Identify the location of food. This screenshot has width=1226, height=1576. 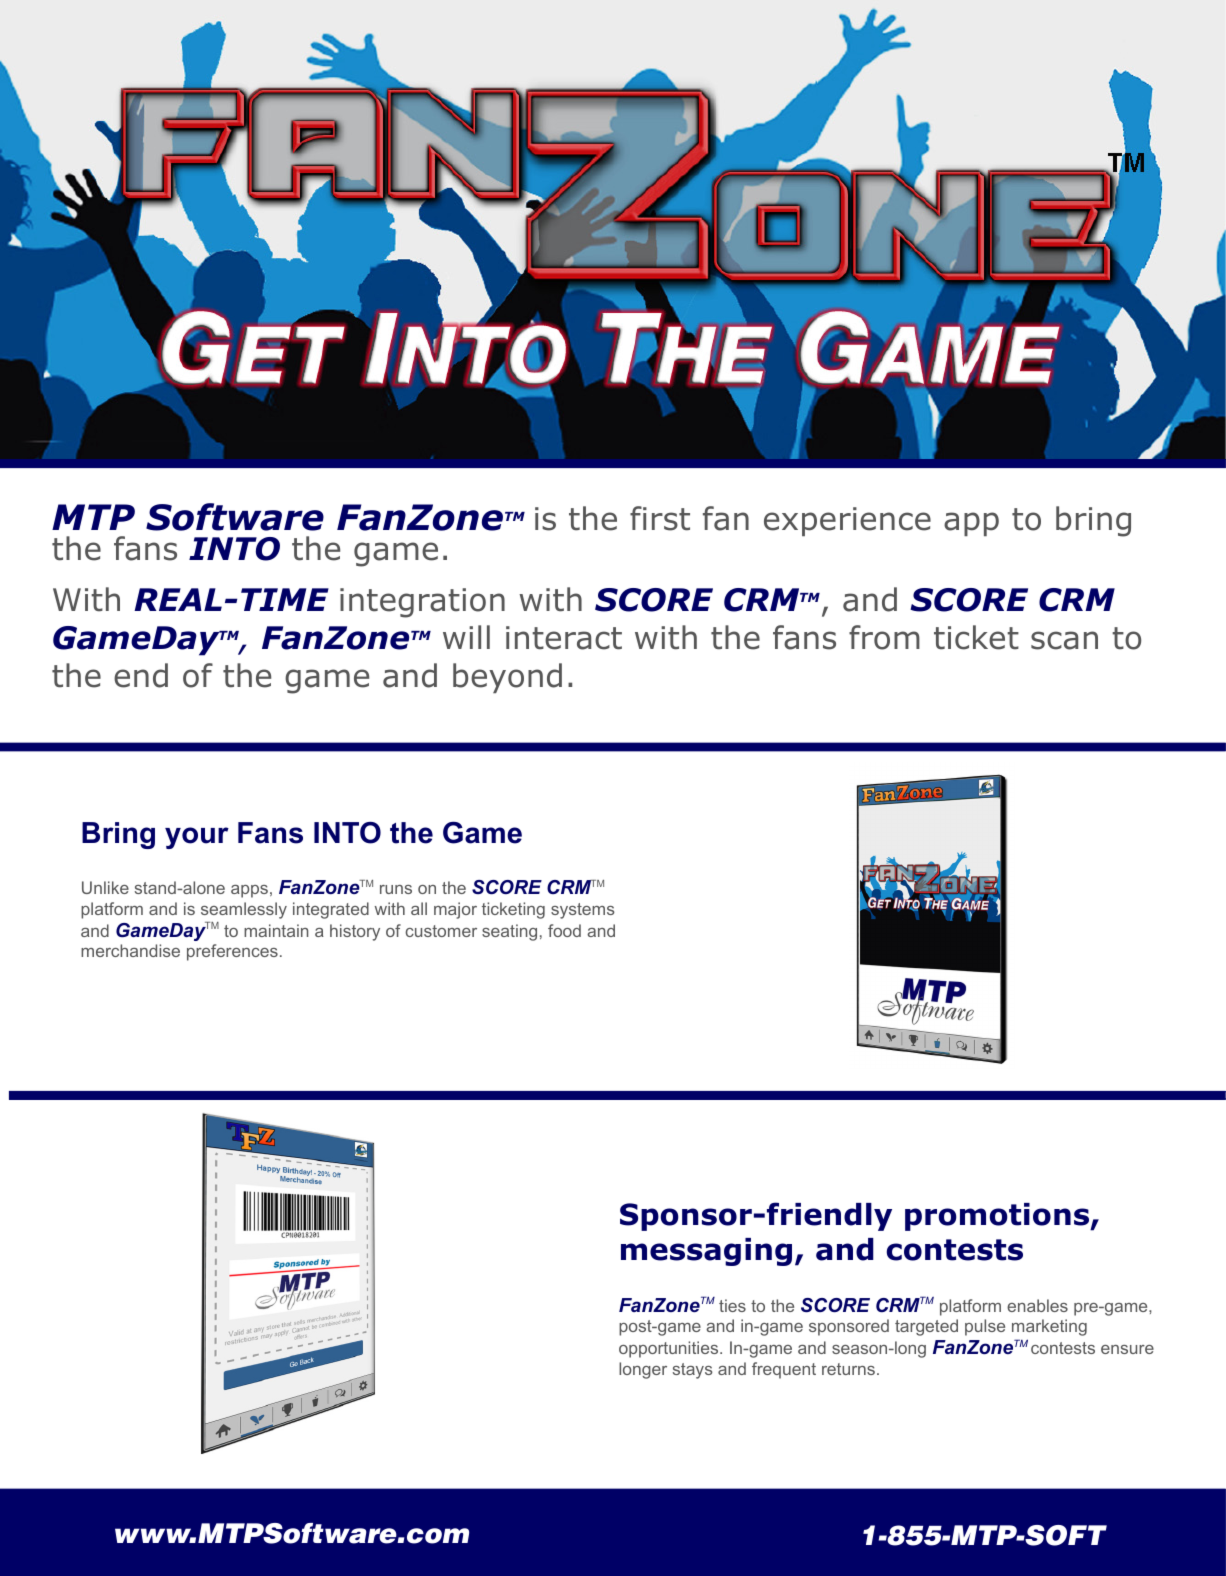
(564, 930).
